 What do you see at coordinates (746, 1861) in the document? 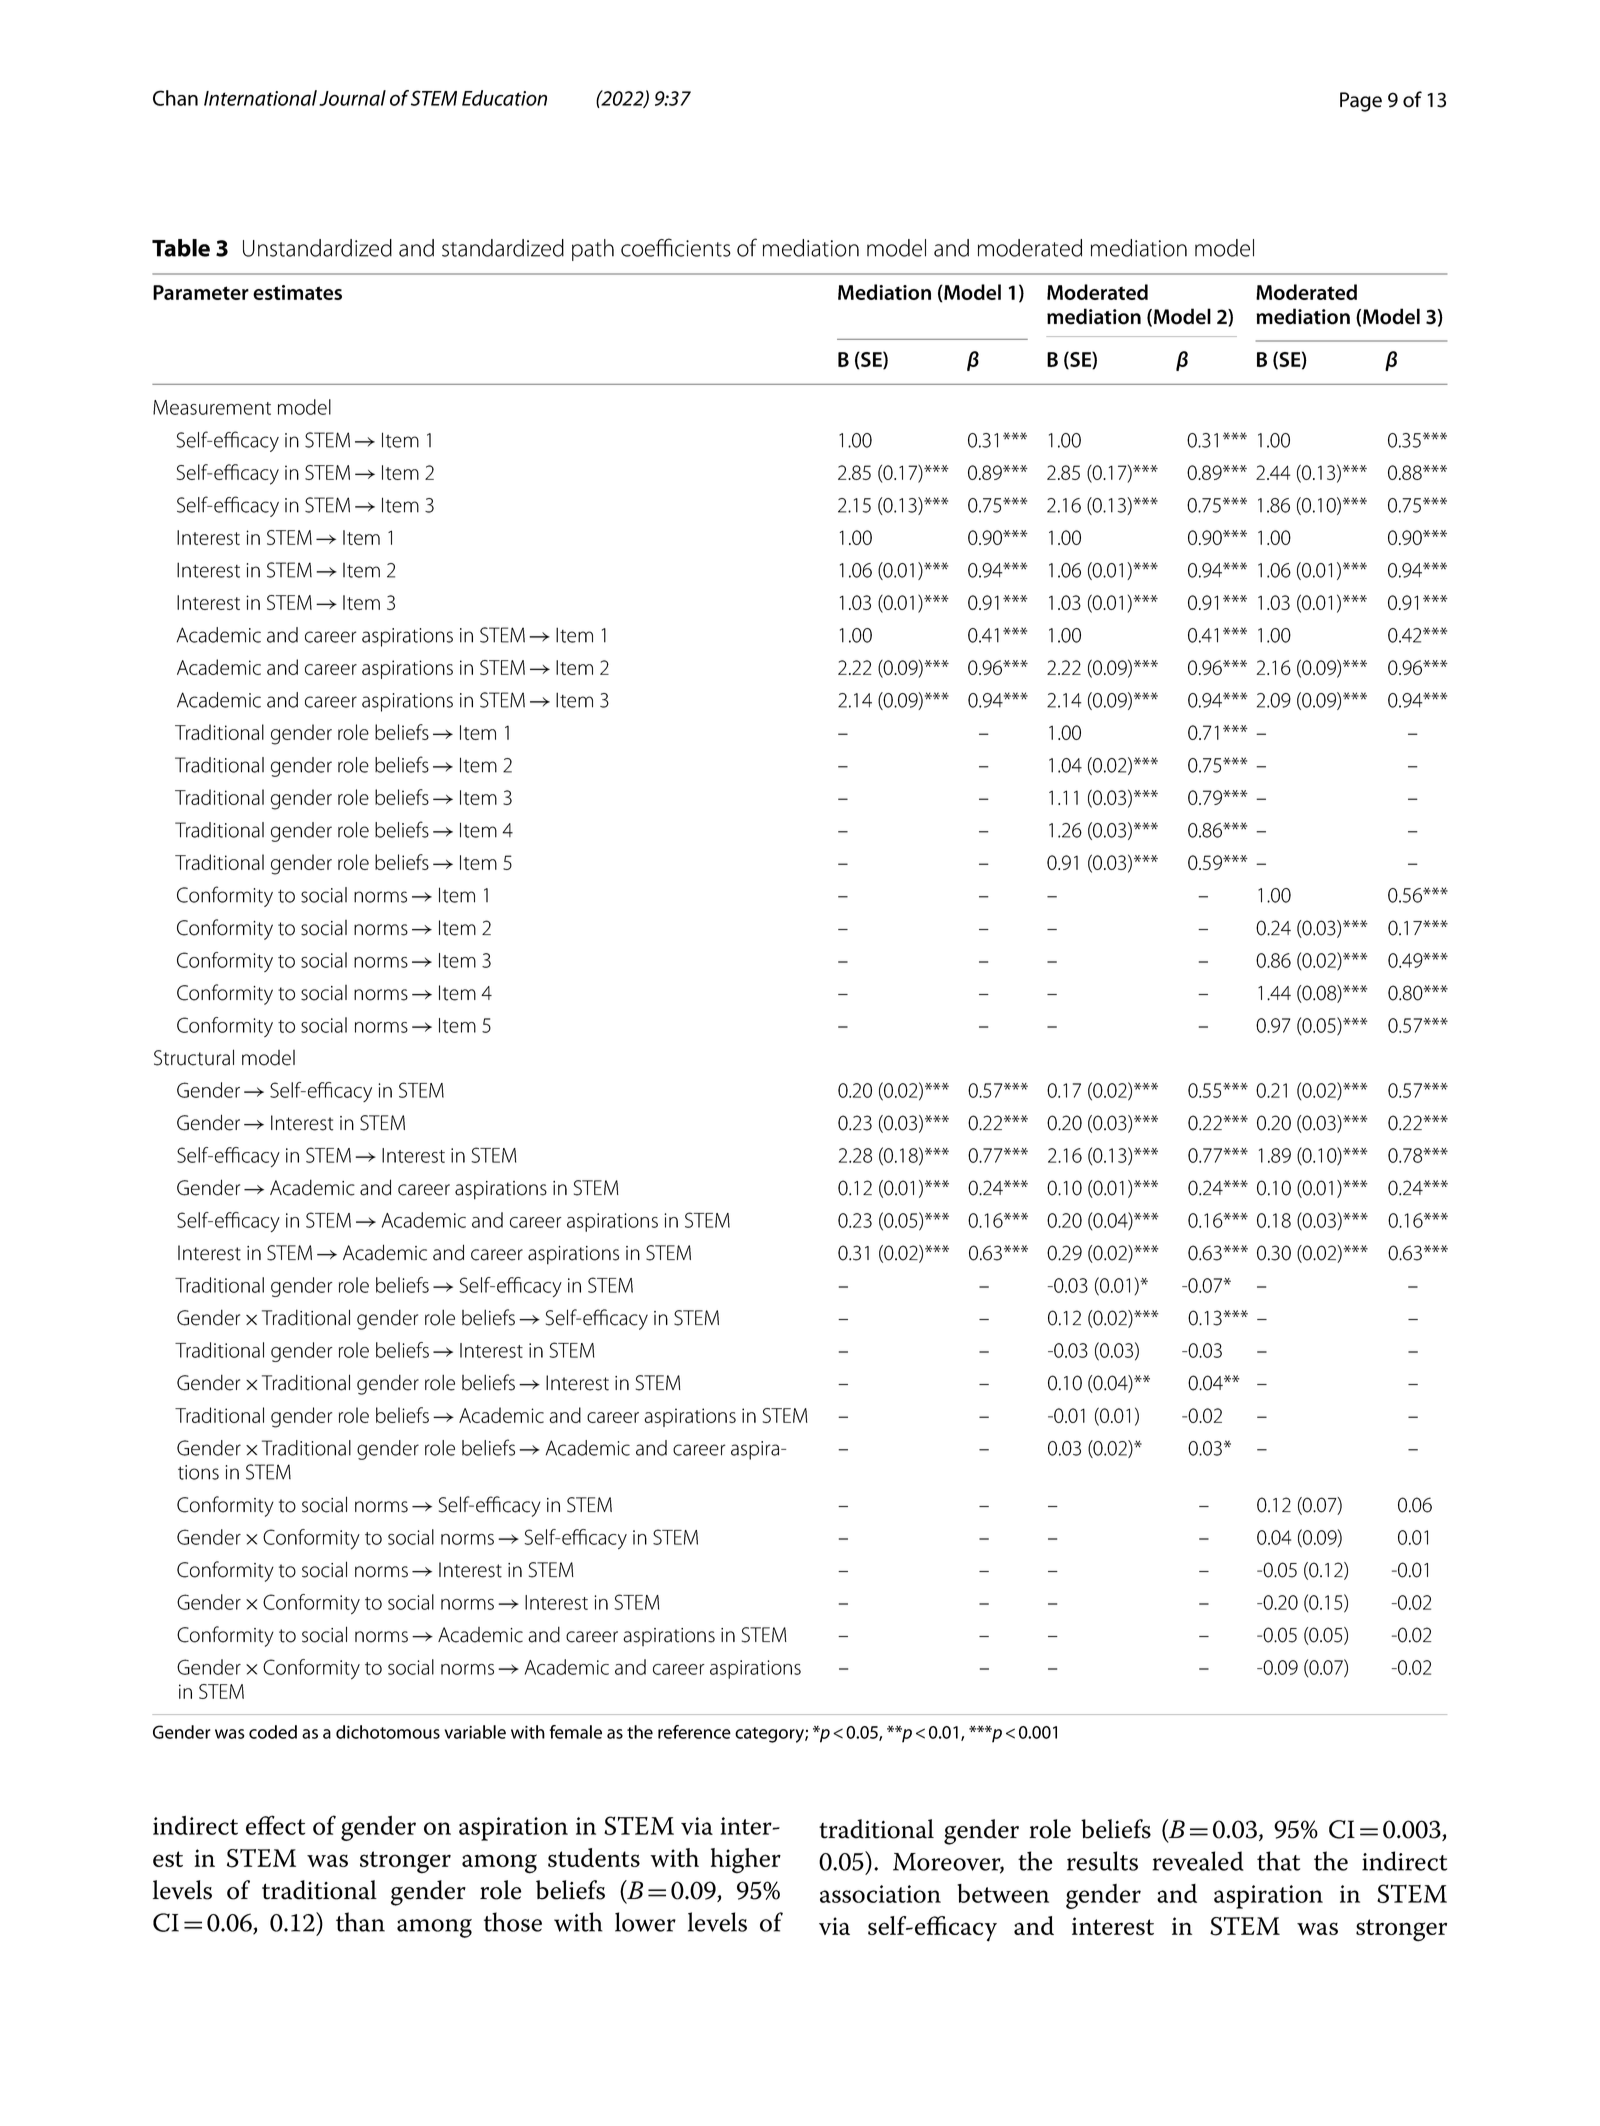
I see `higher` at bounding box center [746, 1861].
